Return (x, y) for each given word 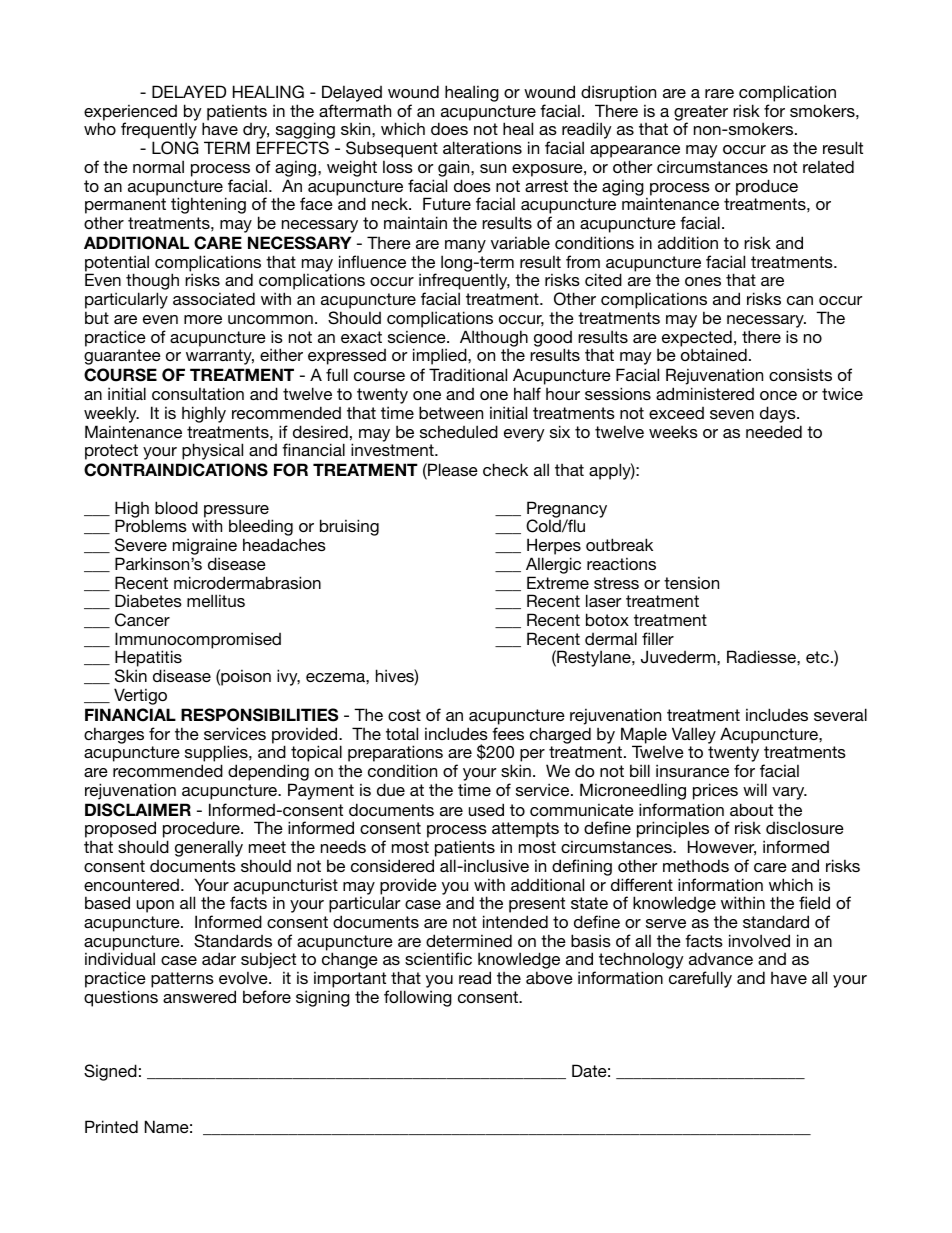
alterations (482, 147)
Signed (110, 1072)
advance (721, 958)
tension (691, 582)
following (418, 998)
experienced (130, 113)
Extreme (558, 582)
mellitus (216, 600)
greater (701, 114)
